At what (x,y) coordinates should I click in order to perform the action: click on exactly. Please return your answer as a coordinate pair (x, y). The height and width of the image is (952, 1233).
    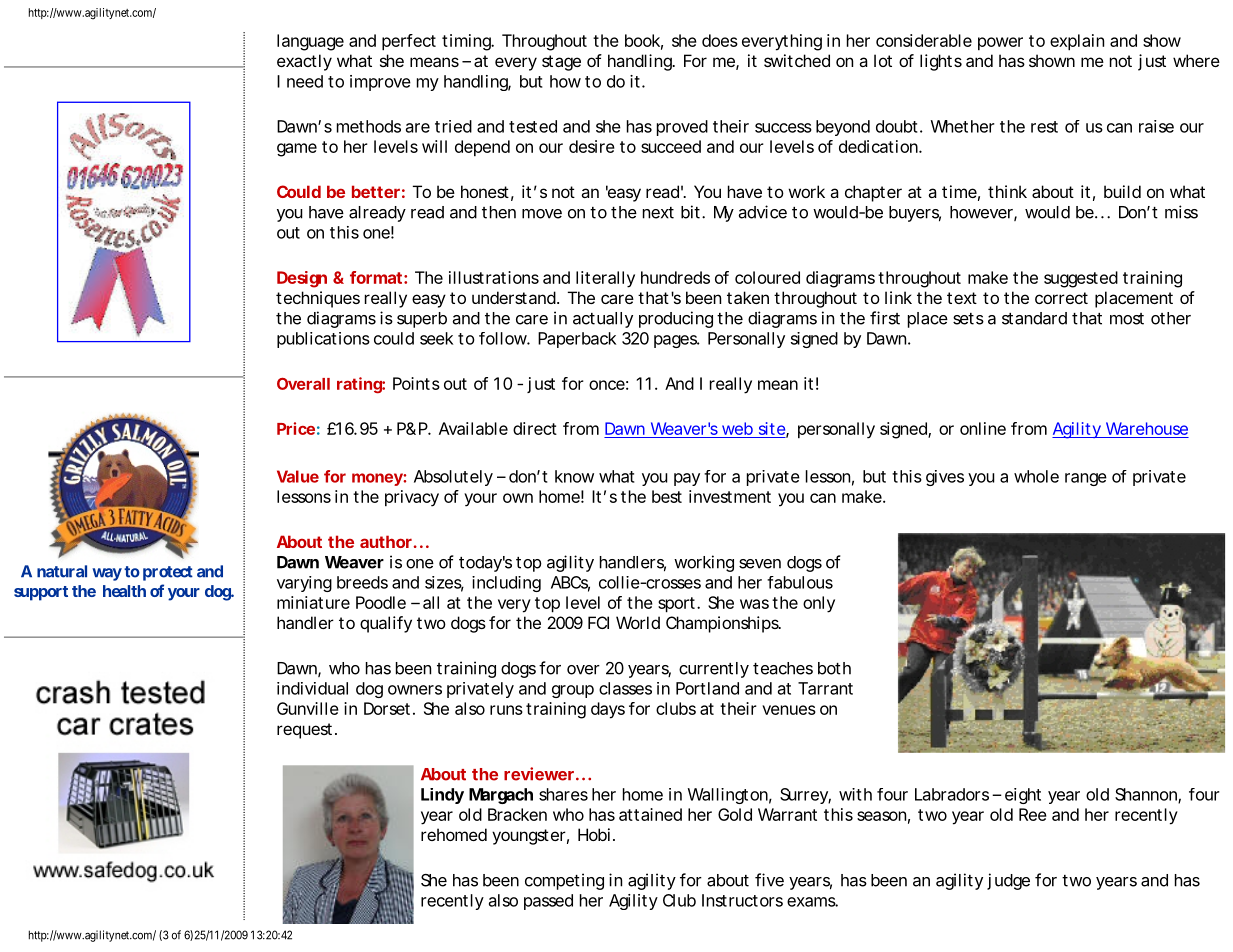
    Looking at the image, I should click on (304, 62).
